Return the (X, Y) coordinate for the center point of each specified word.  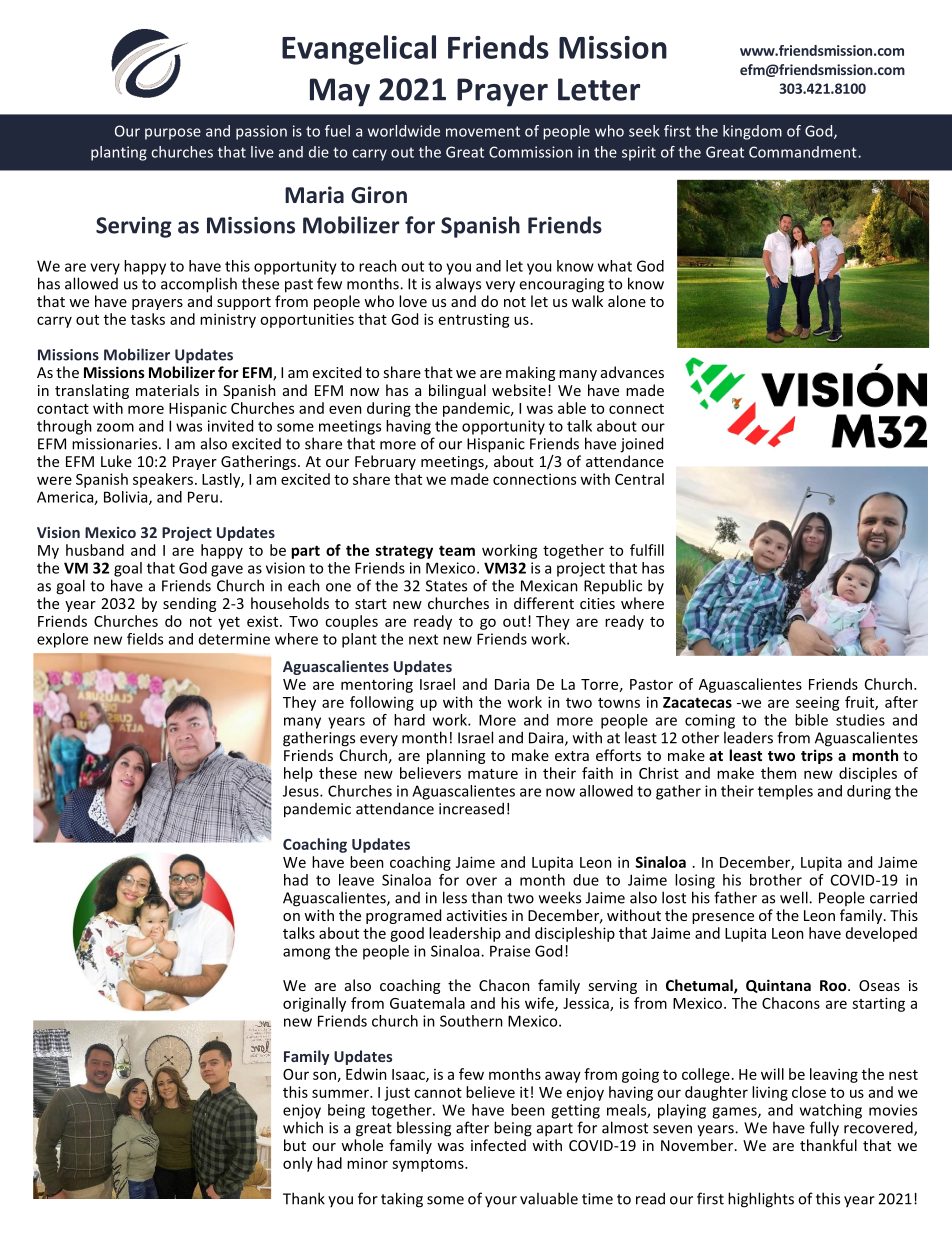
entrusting (474, 320)
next (423, 639)
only (298, 1164)
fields (145, 639)
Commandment (803, 152)
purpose (173, 134)
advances (632, 372)
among (306, 954)
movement (483, 131)
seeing (818, 704)
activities (477, 915)
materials (167, 390)
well (795, 897)
